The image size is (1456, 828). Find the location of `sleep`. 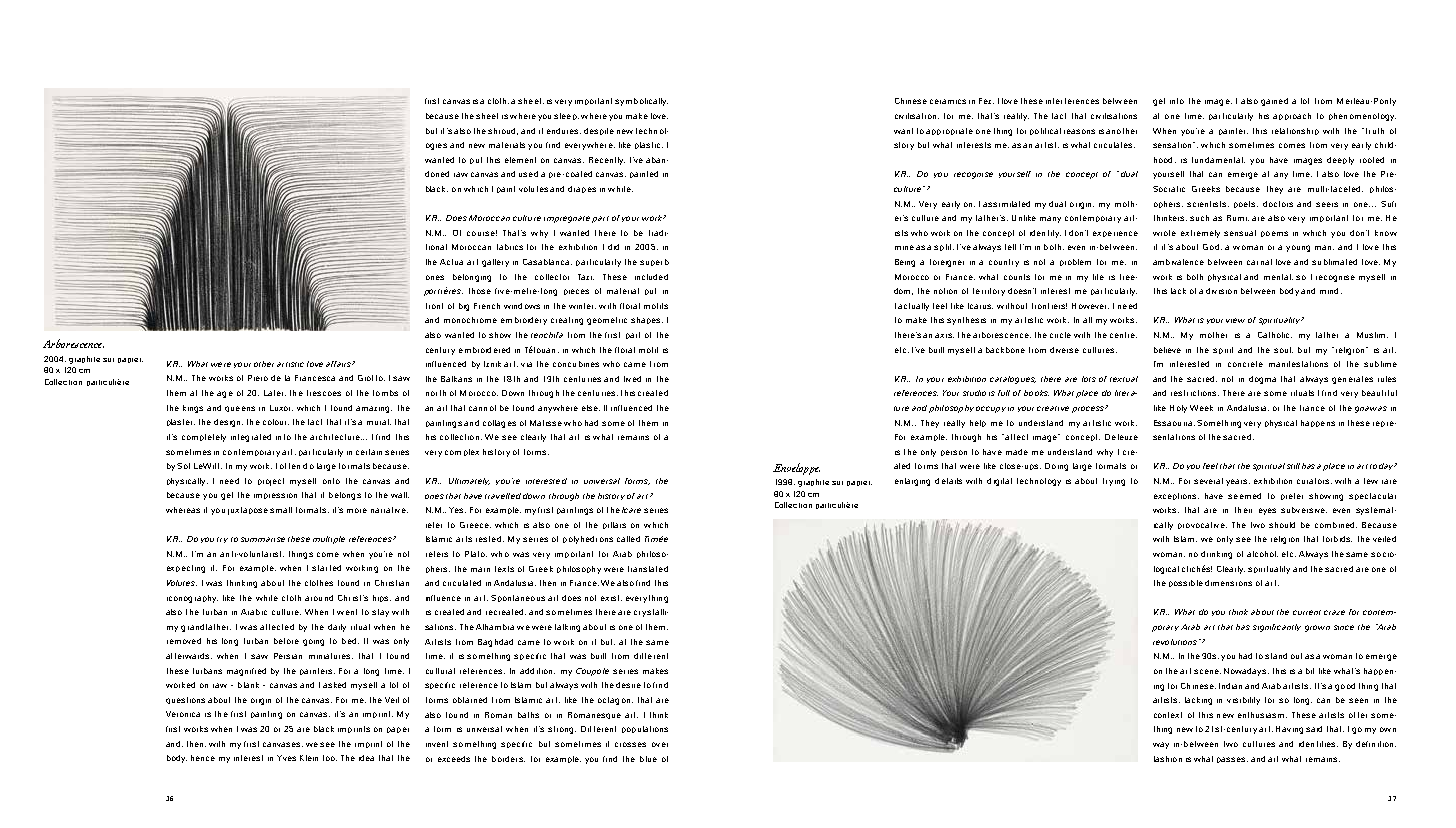

sleep is located at coordinates (566, 116).
